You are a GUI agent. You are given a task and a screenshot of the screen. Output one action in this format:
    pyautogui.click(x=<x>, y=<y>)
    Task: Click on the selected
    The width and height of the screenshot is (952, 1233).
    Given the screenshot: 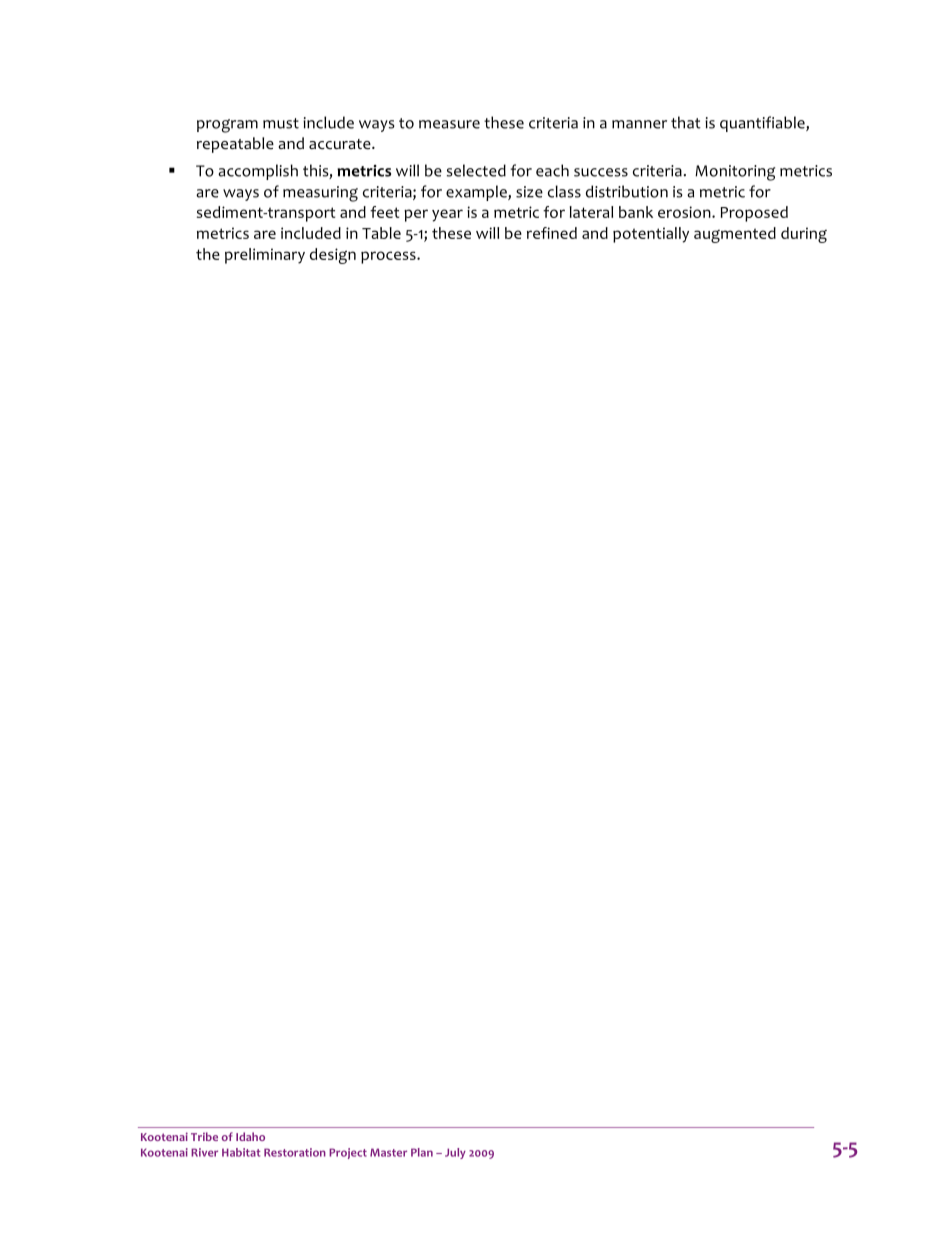 What is the action you would take?
    pyautogui.click(x=476, y=170)
